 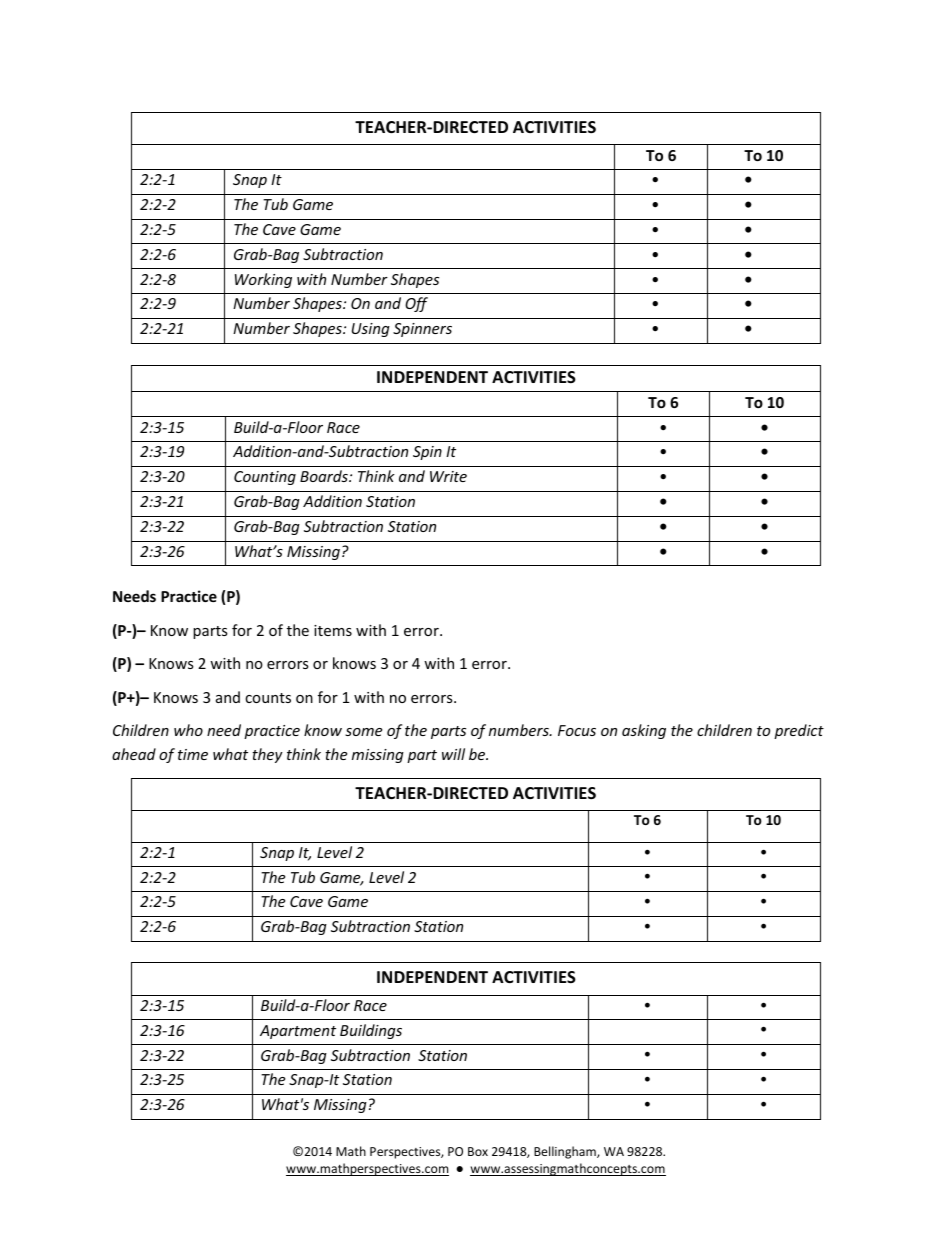 What do you see at coordinates (325, 476) in the screenshot?
I see `Boards` at bounding box center [325, 476].
